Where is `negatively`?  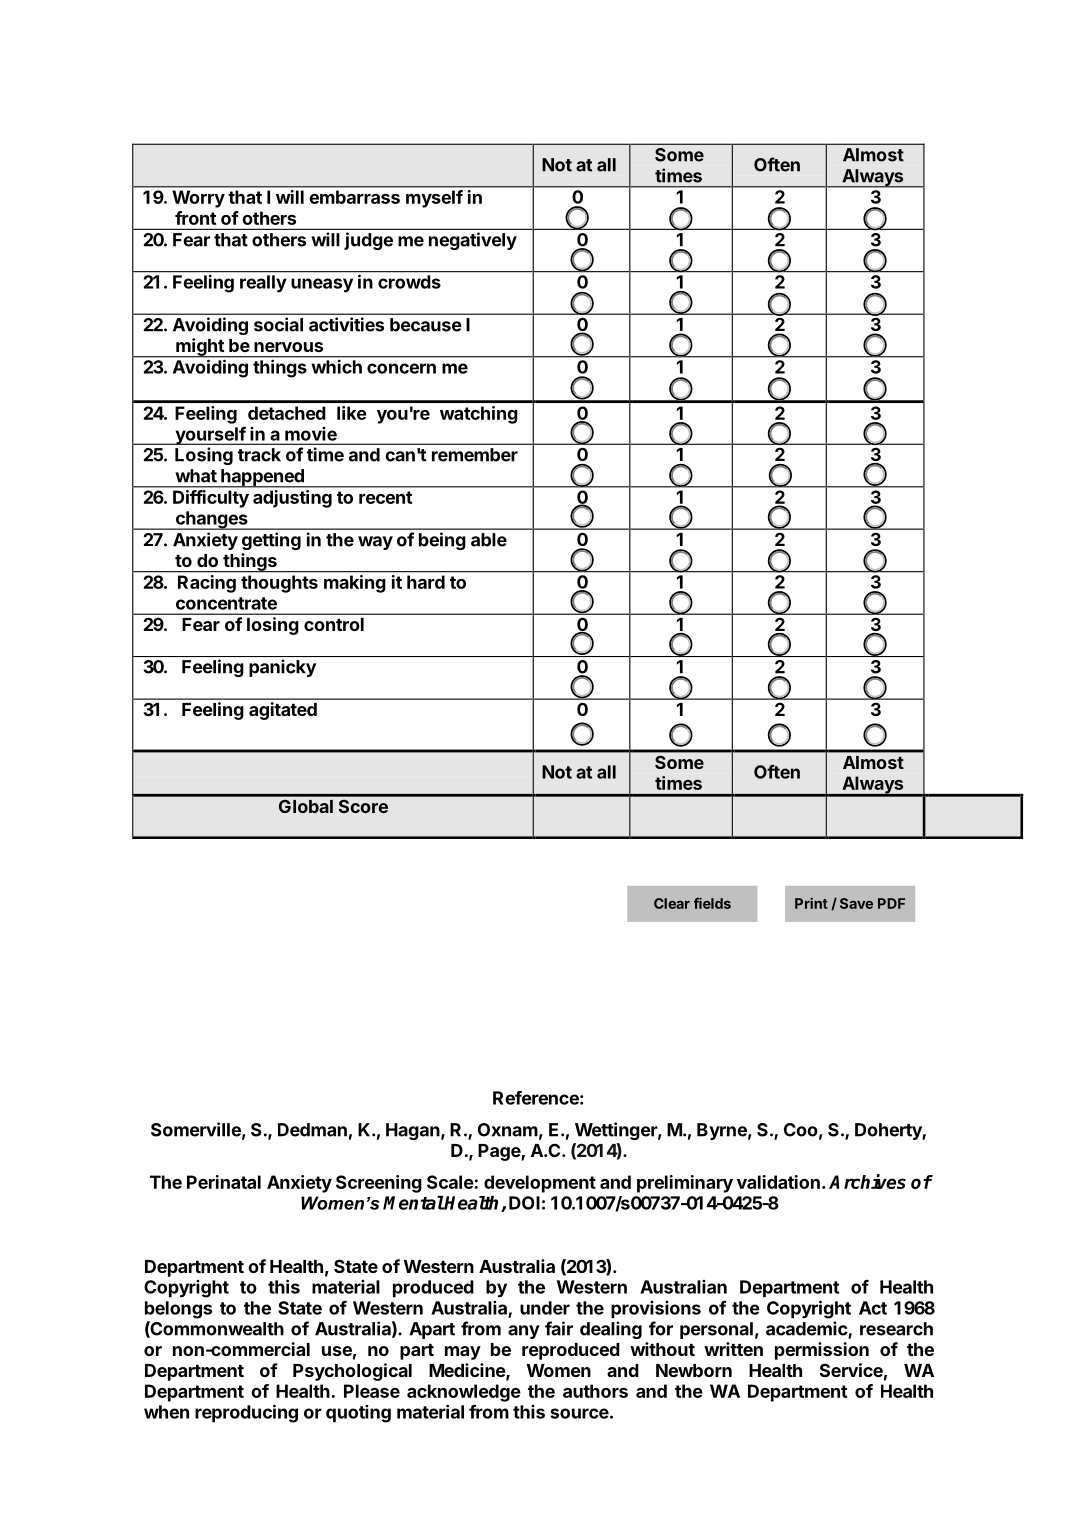 negatively is located at coordinates (473, 241).
